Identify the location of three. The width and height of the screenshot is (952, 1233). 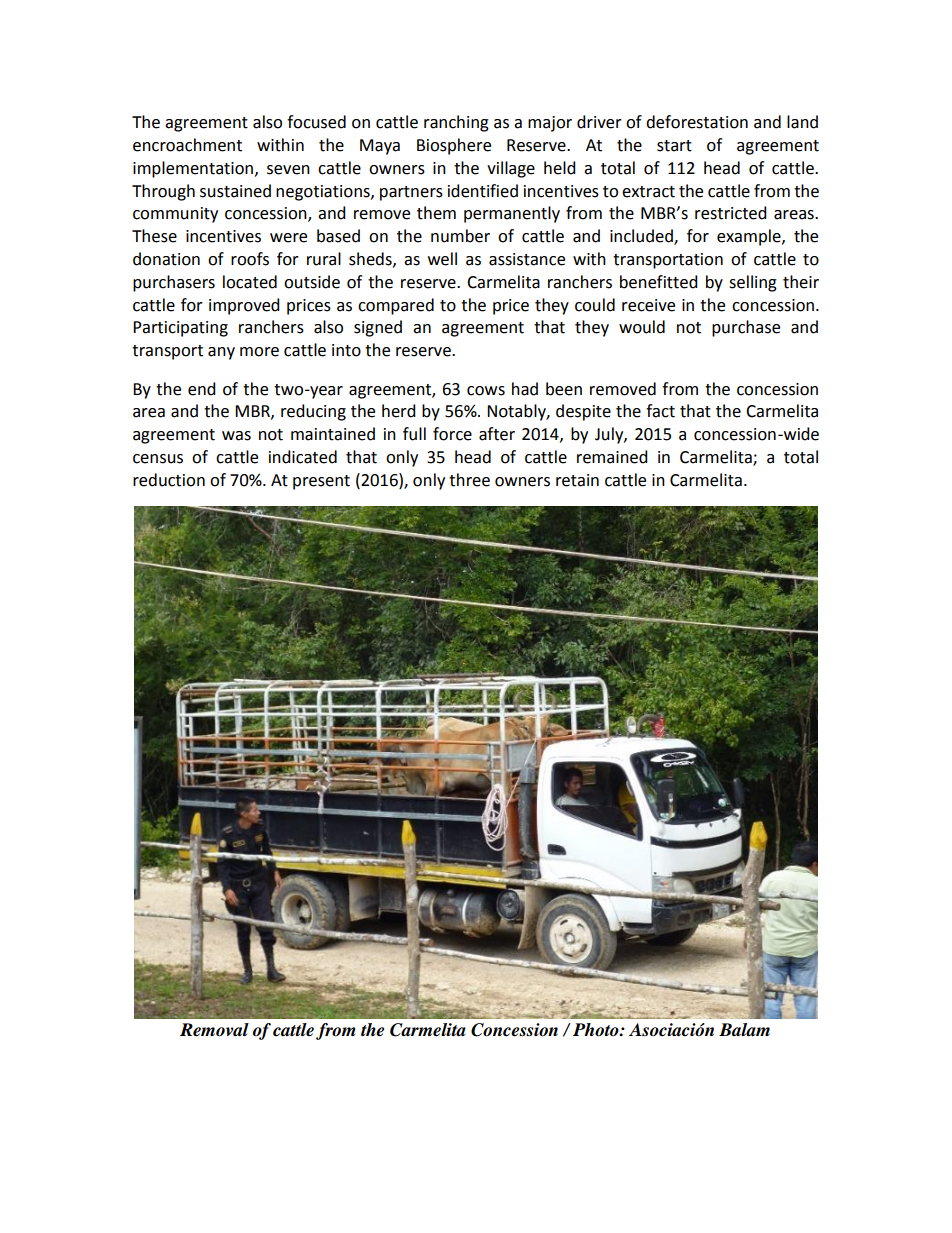
(469, 480).
